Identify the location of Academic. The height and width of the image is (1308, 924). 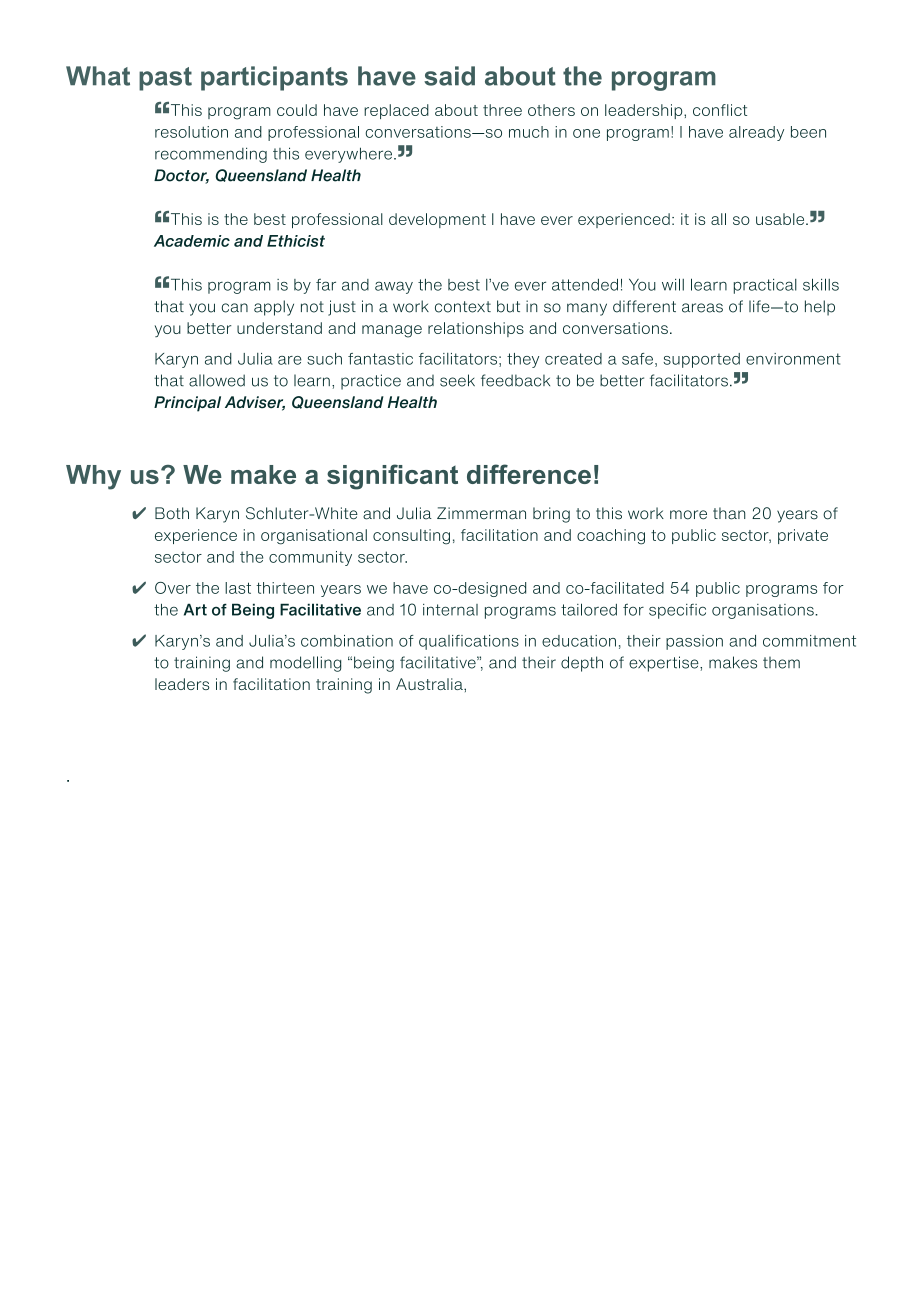
(192, 241).
